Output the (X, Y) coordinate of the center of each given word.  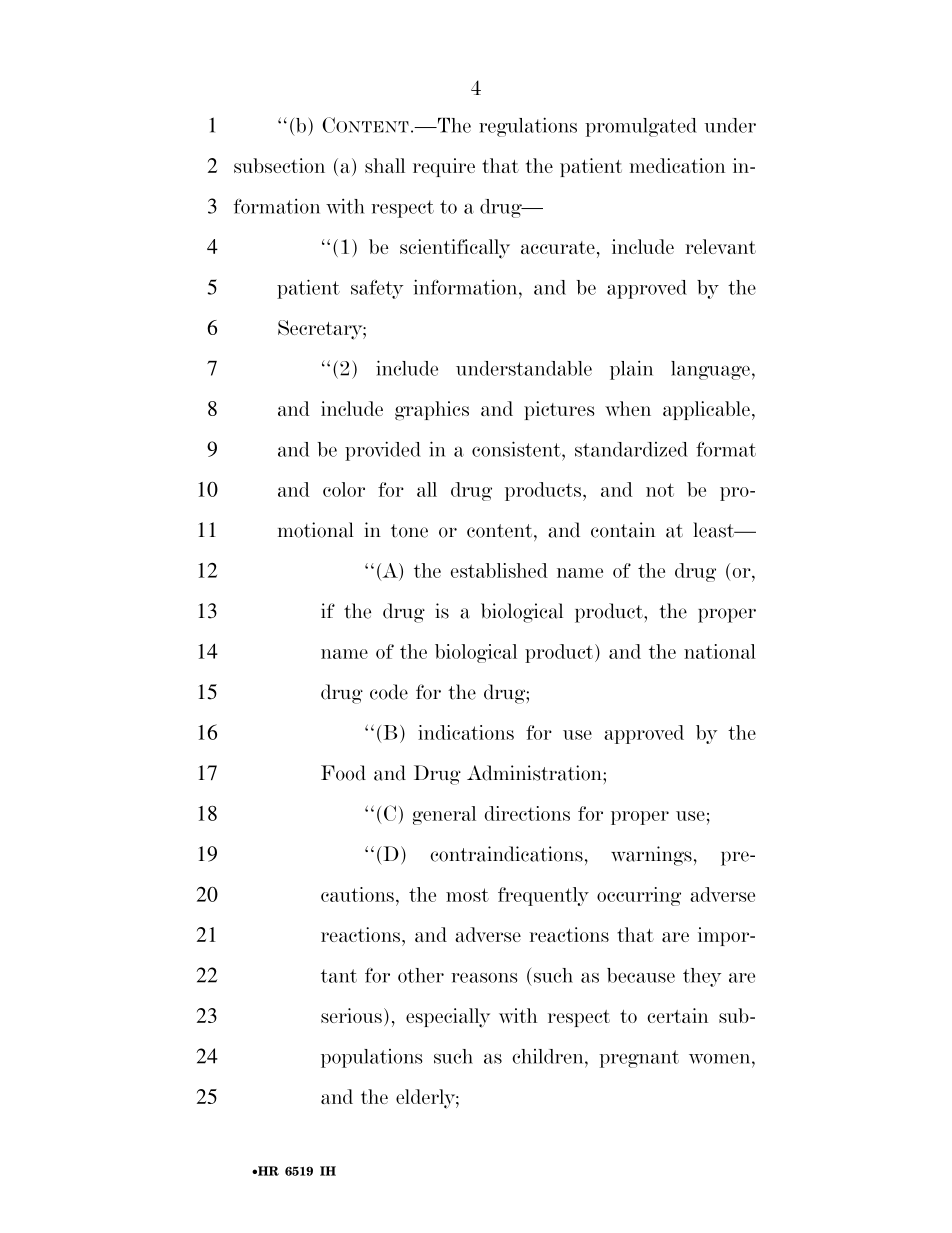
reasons (484, 977)
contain (623, 530)
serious (351, 1015)
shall (385, 165)
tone (409, 531)
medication (677, 165)
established (499, 570)
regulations (528, 127)
